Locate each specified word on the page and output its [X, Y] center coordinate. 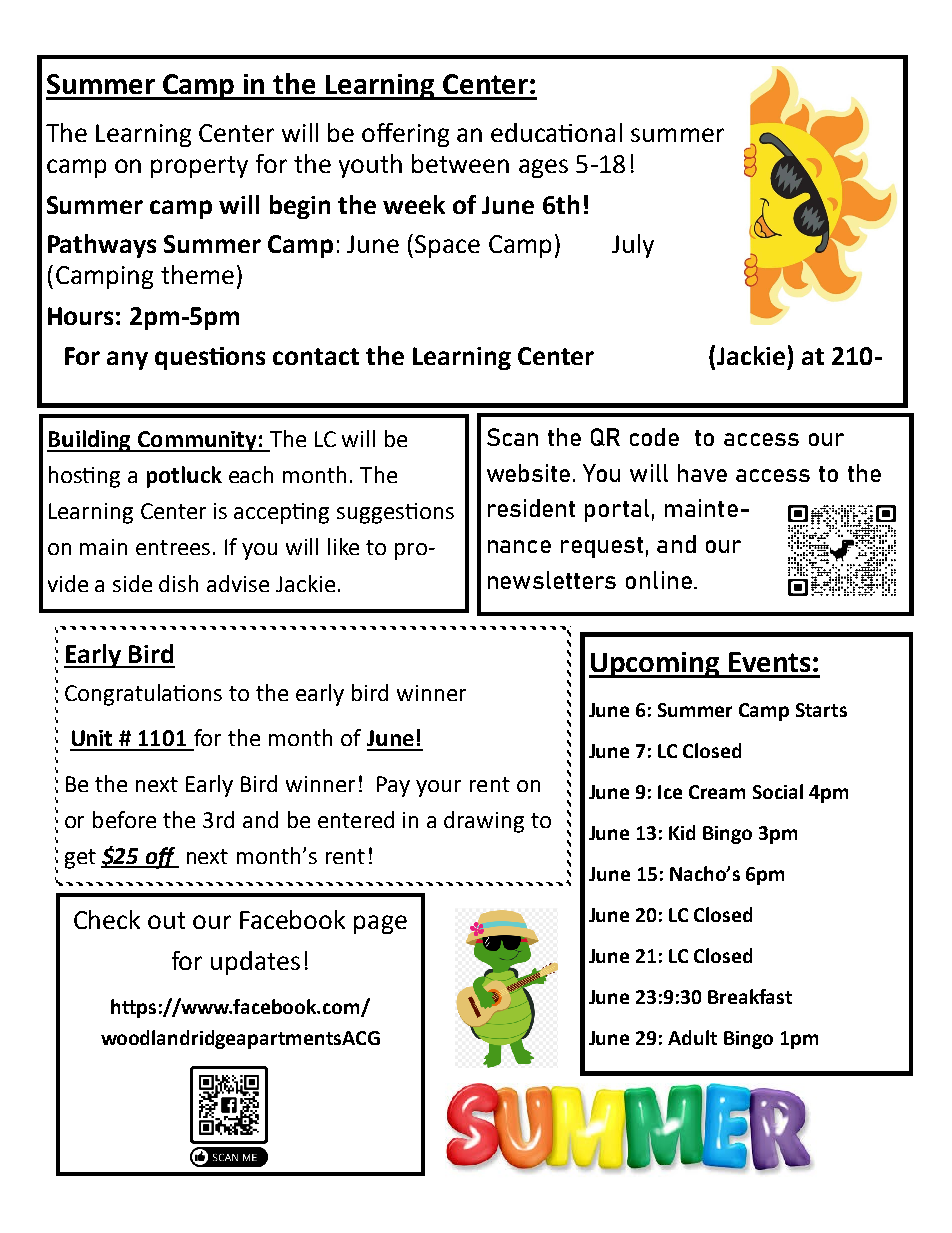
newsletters [552, 580]
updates [255, 963]
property [199, 167]
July [633, 246]
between [460, 163]
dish [178, 583]
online [659, 580]
